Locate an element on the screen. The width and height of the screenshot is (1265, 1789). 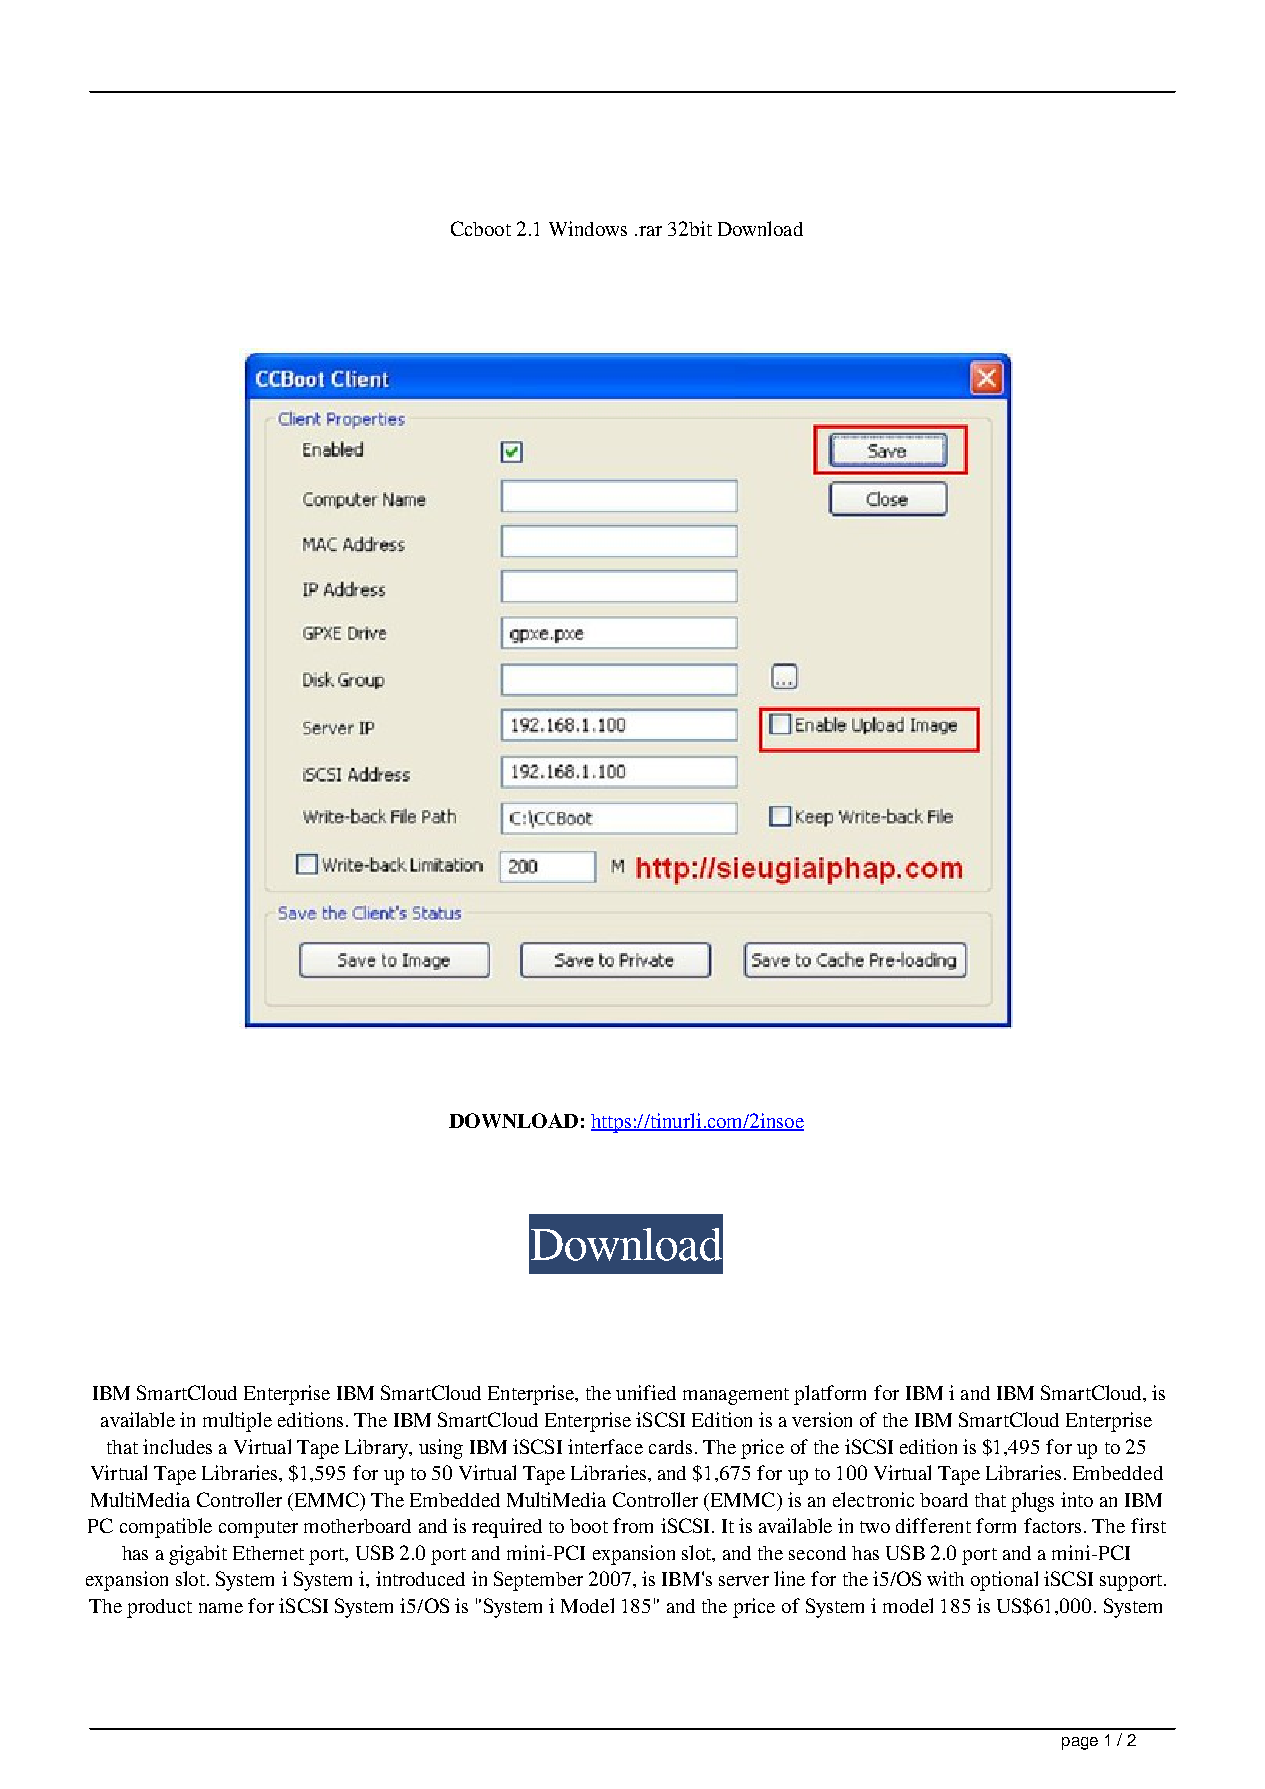
includes is located at coordinates (177, 1446).
